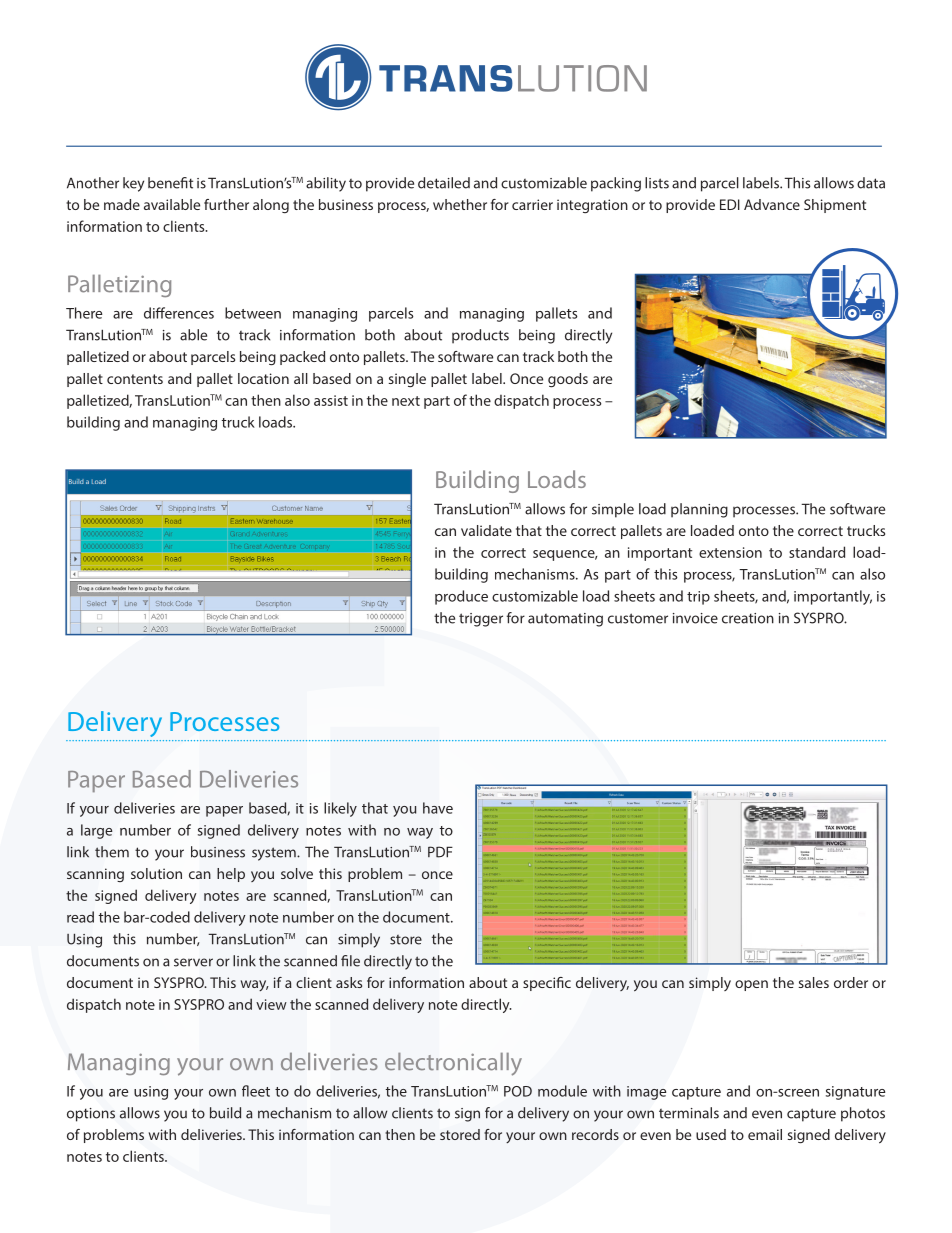 The height and width of the page is (1233, 952). I want to click on whether, so click(460, 204).
